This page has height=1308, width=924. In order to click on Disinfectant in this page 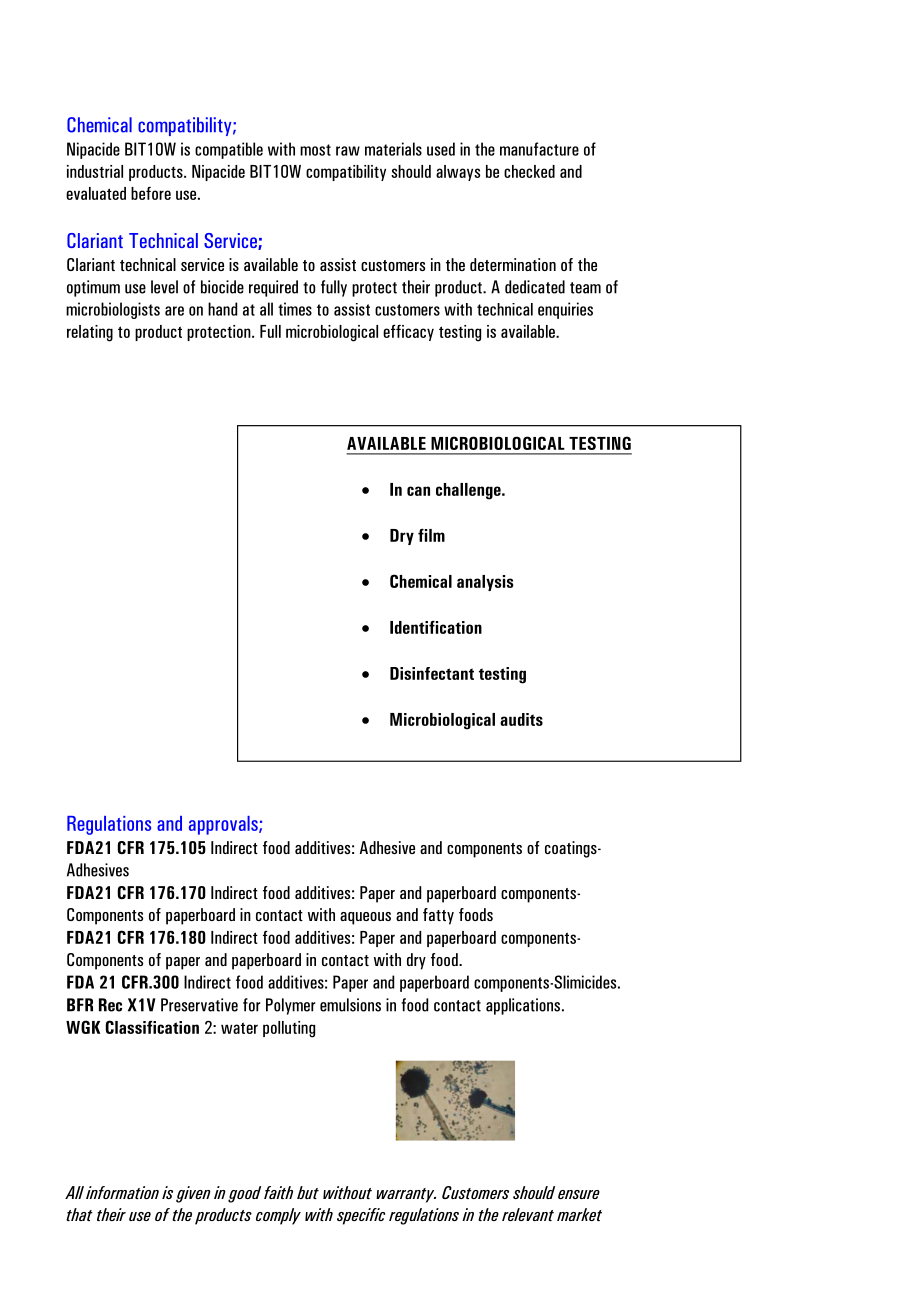, I will do `click(432, 673)`.
